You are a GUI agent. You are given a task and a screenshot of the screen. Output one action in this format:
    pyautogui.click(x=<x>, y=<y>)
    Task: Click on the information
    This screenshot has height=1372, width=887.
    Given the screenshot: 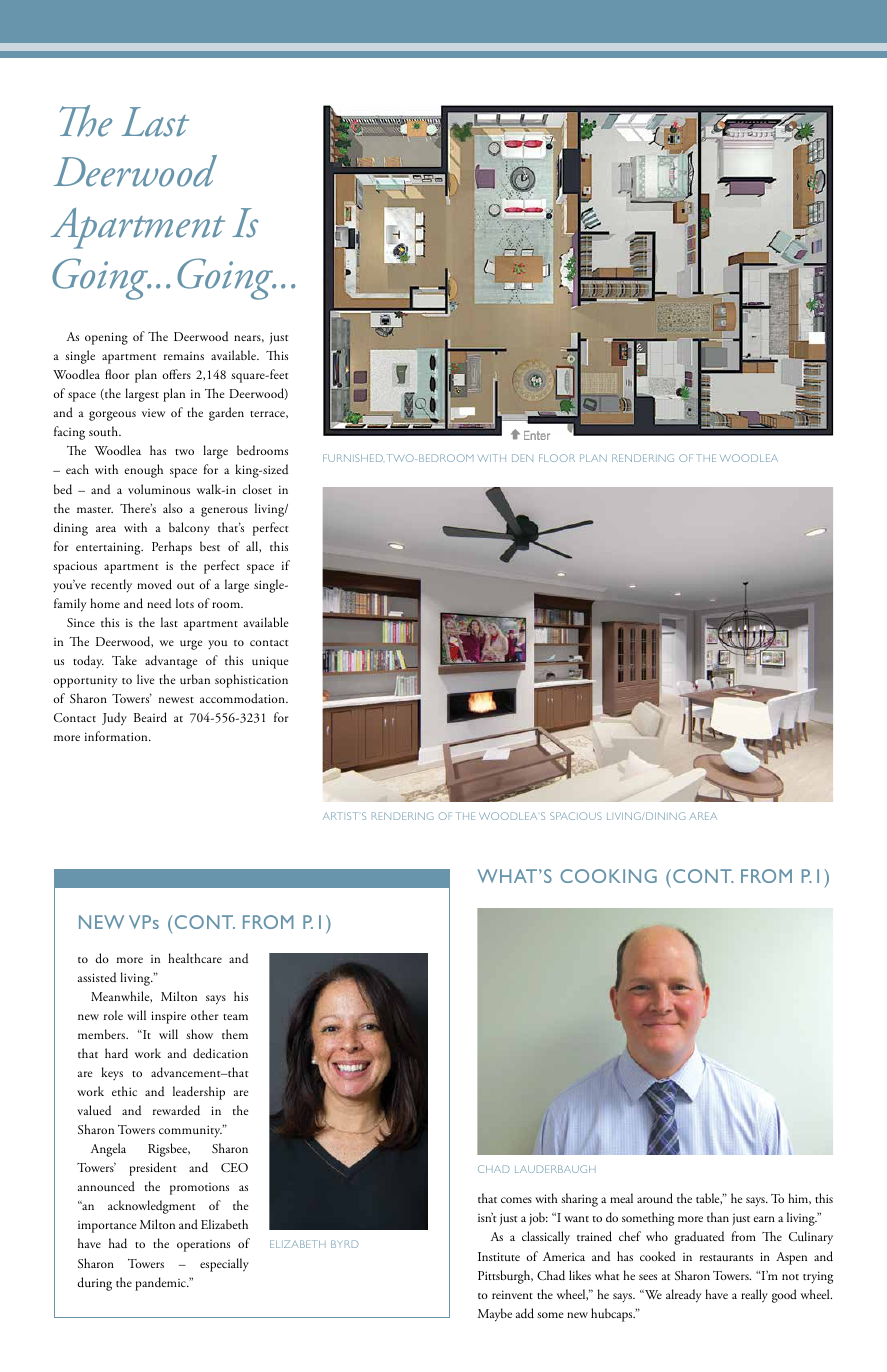 What is the action you would take?
    pyautogui.click(x=117, y=736)
